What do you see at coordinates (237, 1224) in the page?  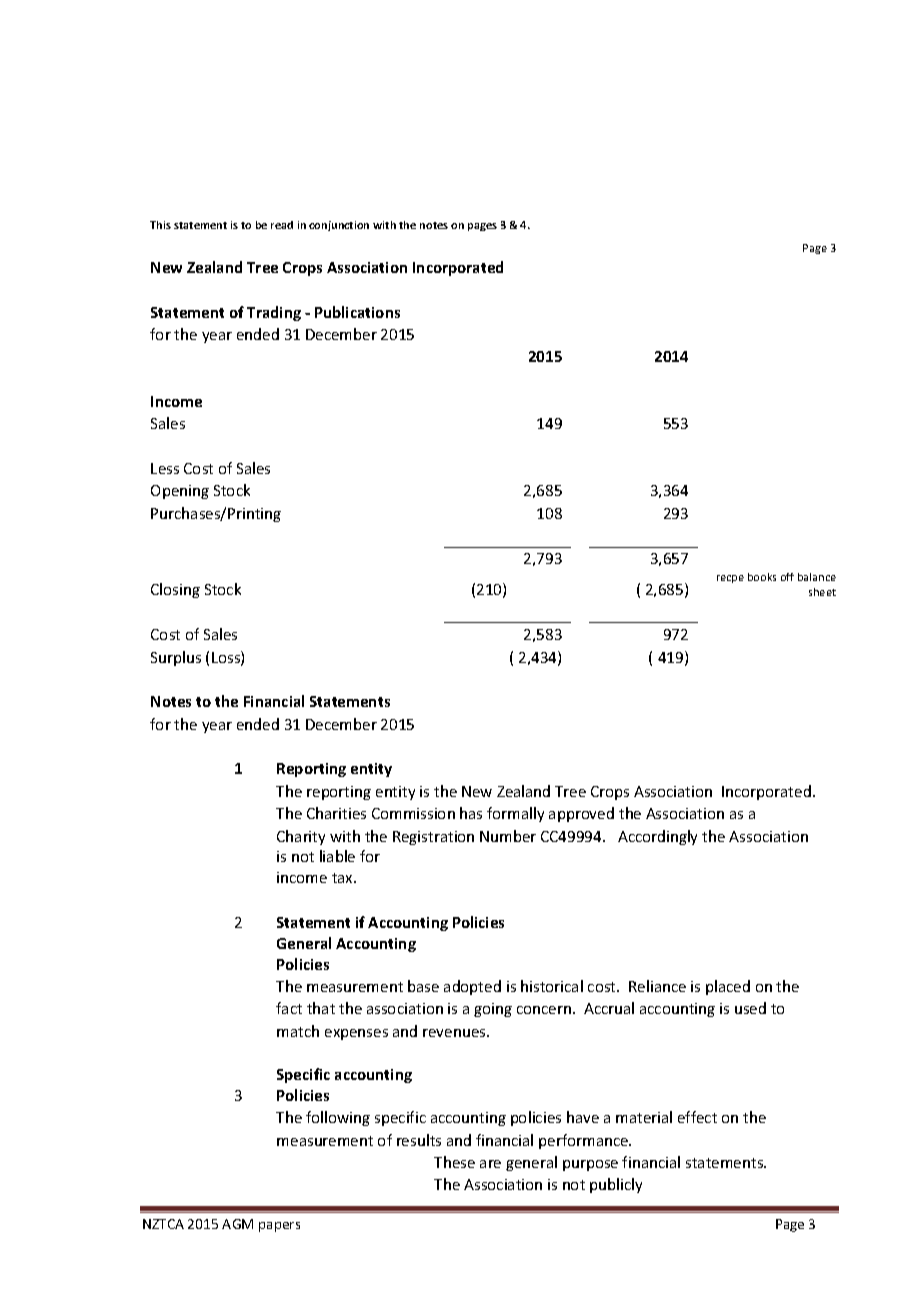 I see `AGM` at bounding box center [237, 1224].
